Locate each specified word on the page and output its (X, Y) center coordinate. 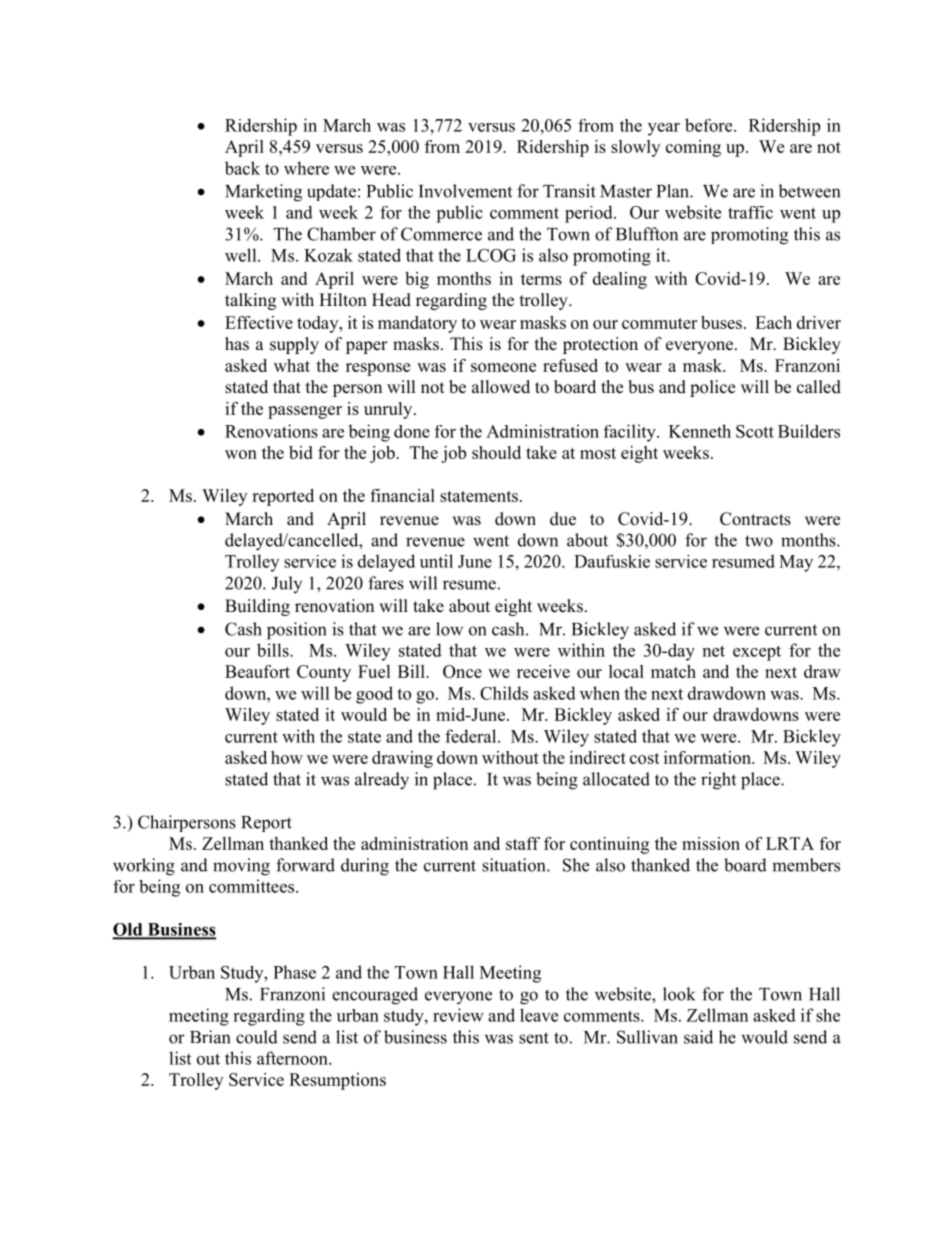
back (242, 168)
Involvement (465, 191)
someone (503, 367)
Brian (210, 1037)
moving (241, 867)
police (712, 388)
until (436, 561)
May (796, 563)
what (292, 365)
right (718, 781)
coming (693, 148)
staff (523, 843)
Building (257, 607)
